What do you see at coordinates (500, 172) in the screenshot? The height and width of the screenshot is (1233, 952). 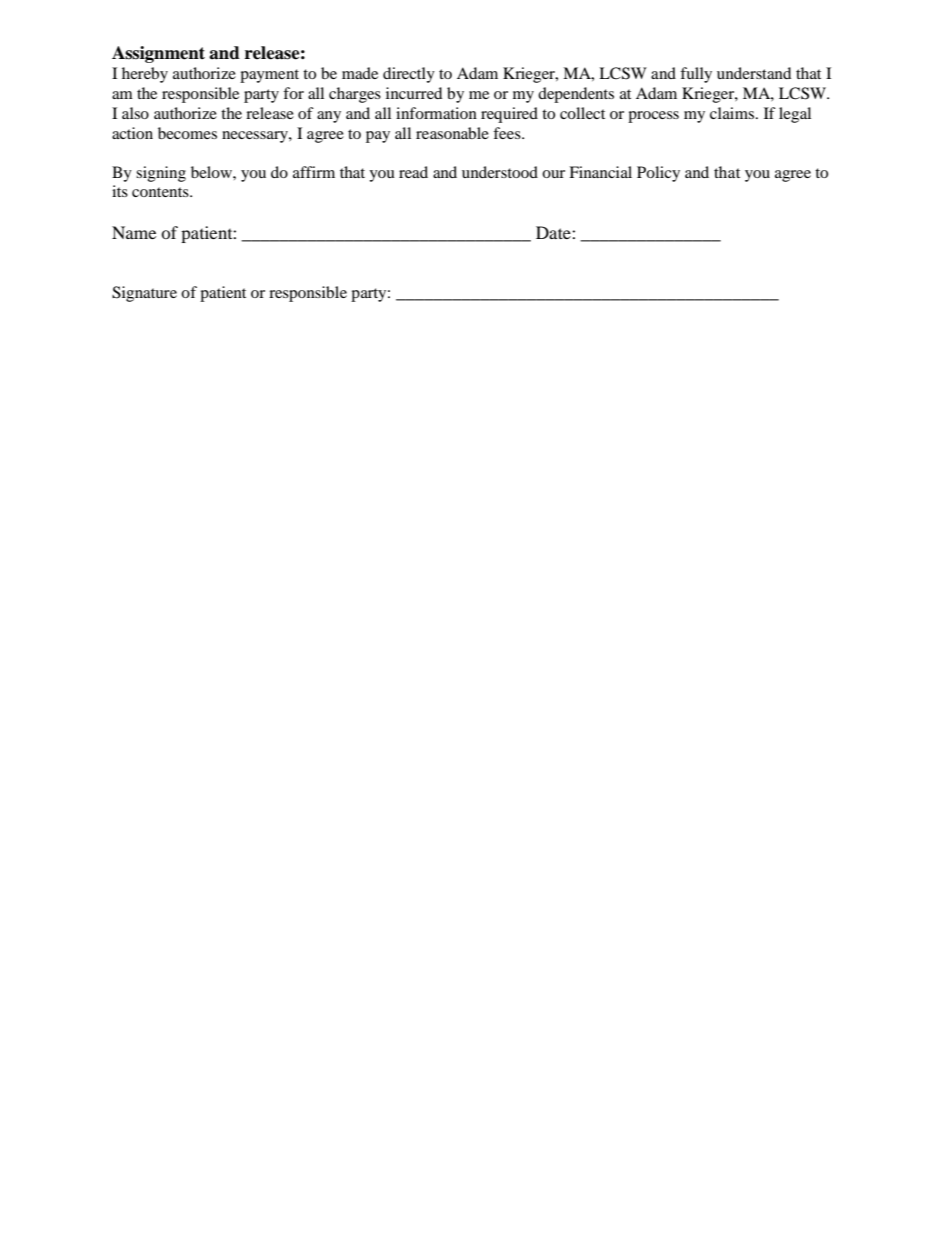 I see `understood` at bounding box center [500, 172].
